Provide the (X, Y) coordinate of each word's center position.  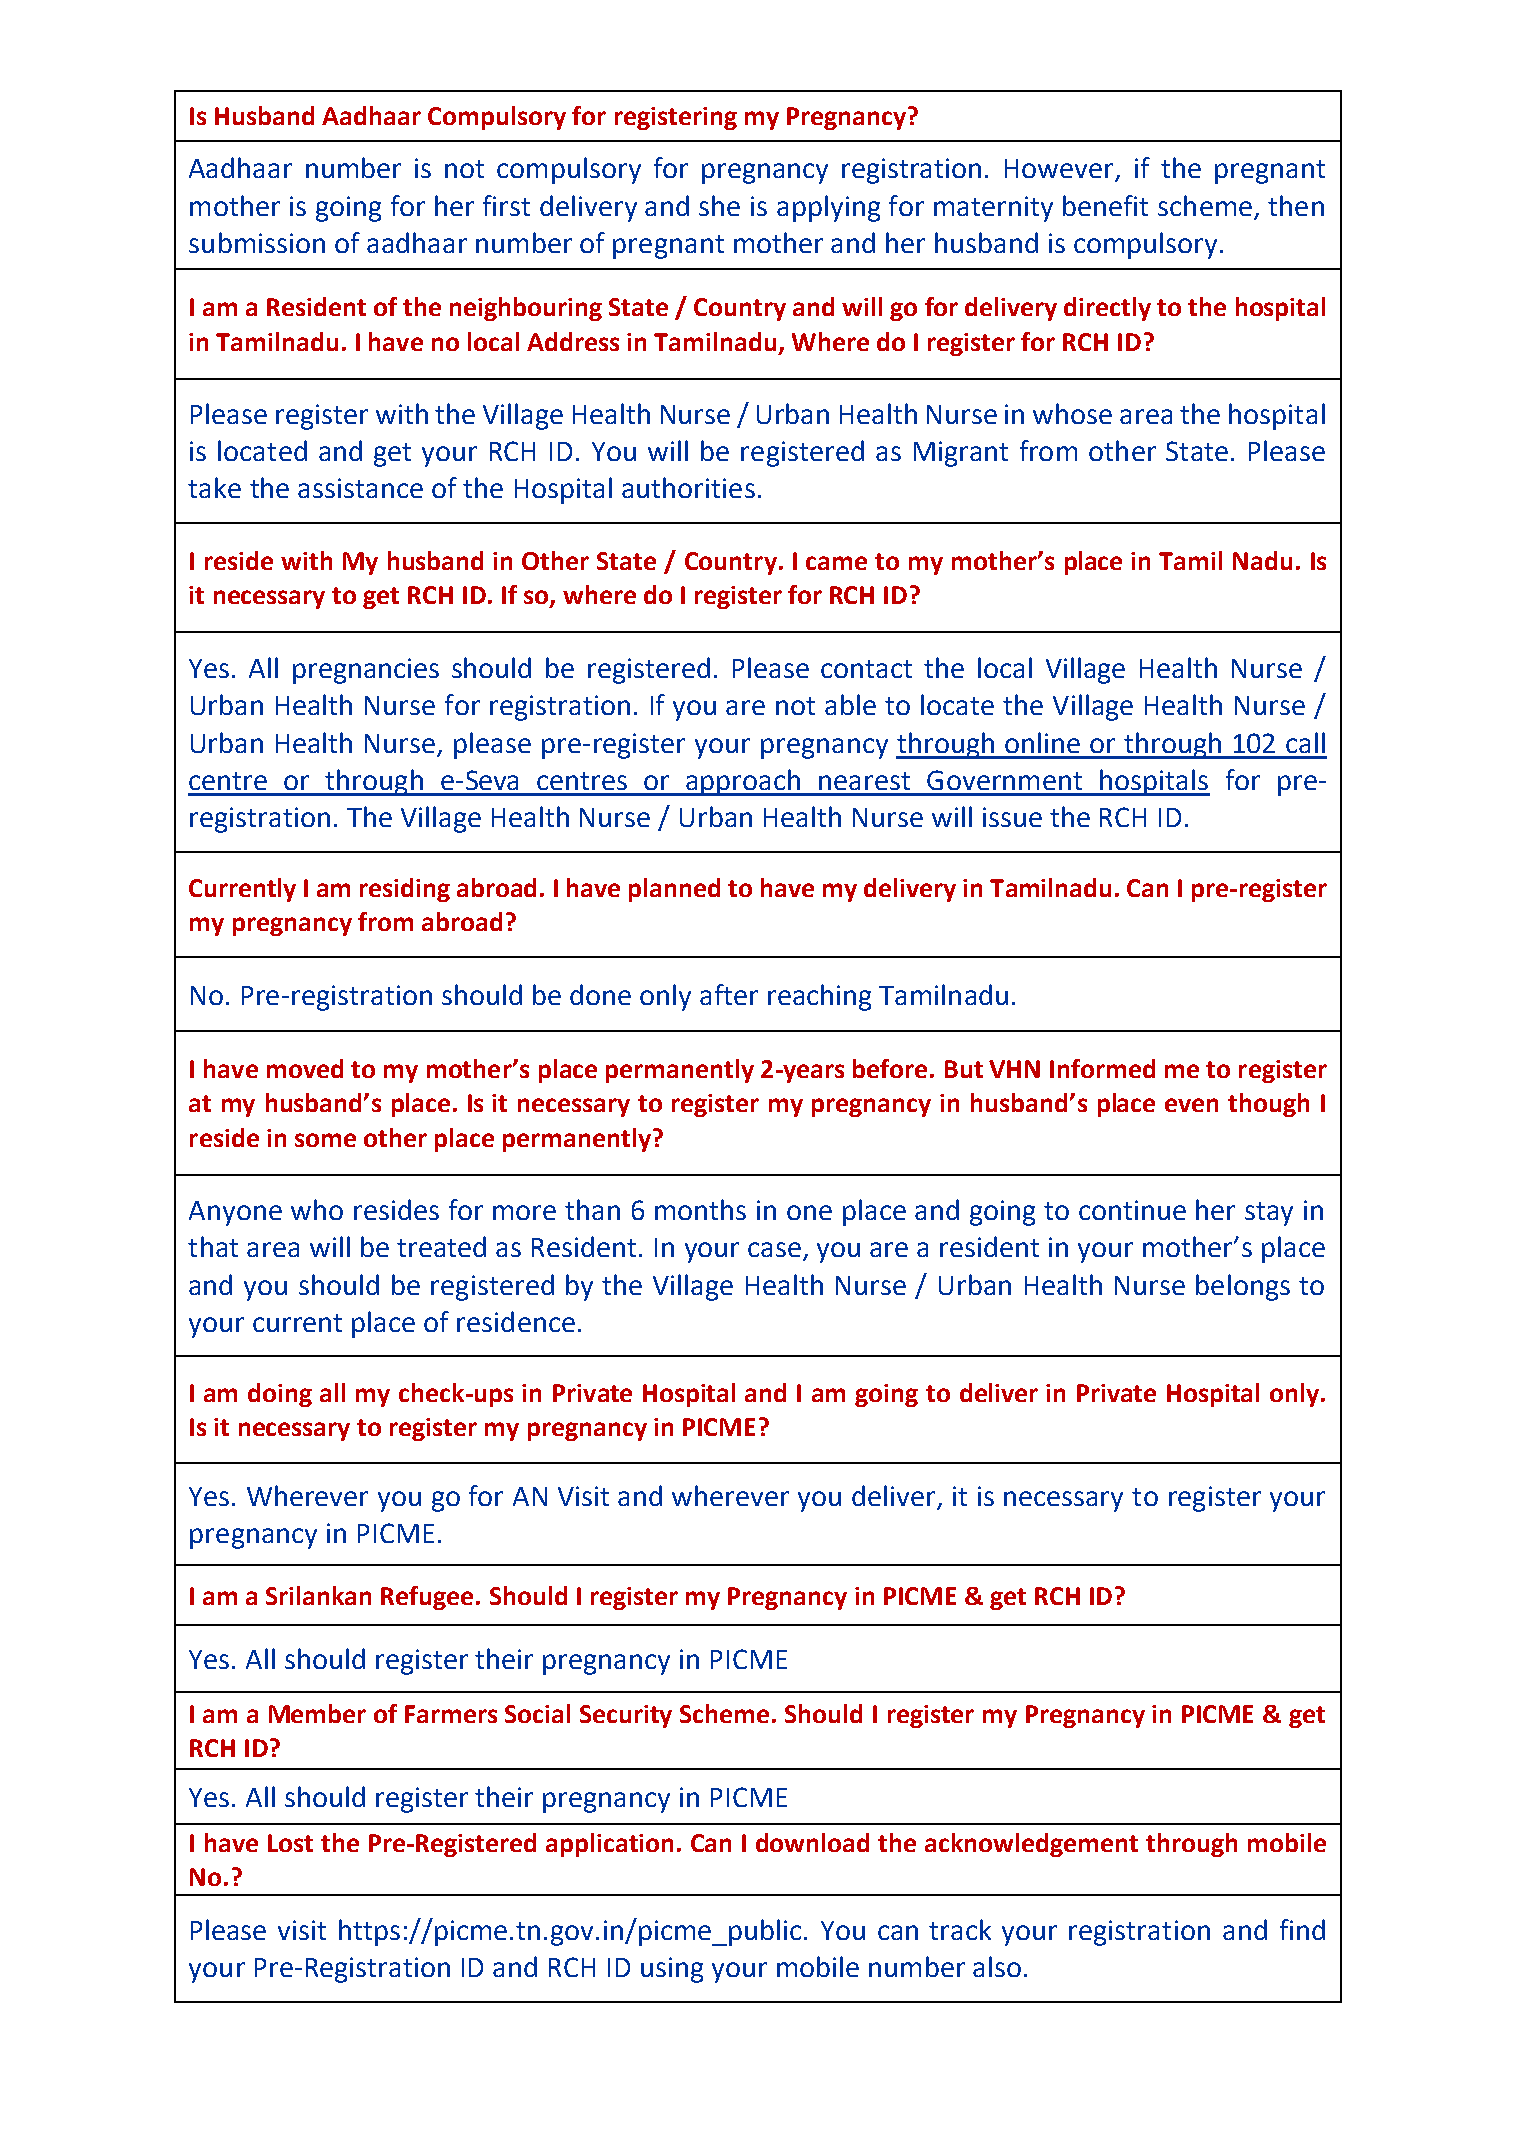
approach (744, 782)
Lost (290, 1843)
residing (405, 890)
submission (257, 242)
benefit (1105, 205)
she (719, 205)
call (1305, 742)
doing (280, 1395)
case (774, 1249)
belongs (1243, 1287)
